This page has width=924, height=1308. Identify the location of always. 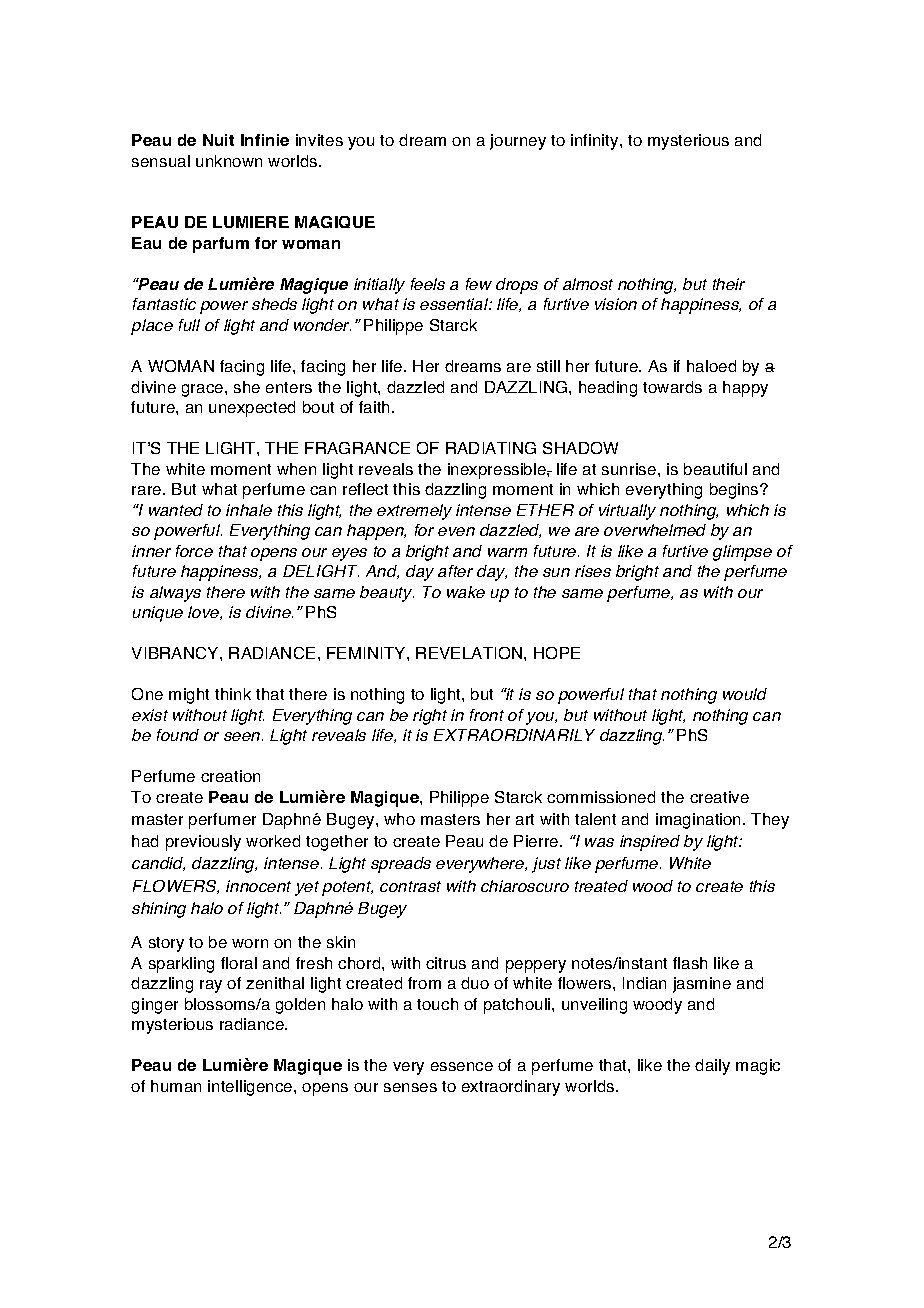
(175, 594).
